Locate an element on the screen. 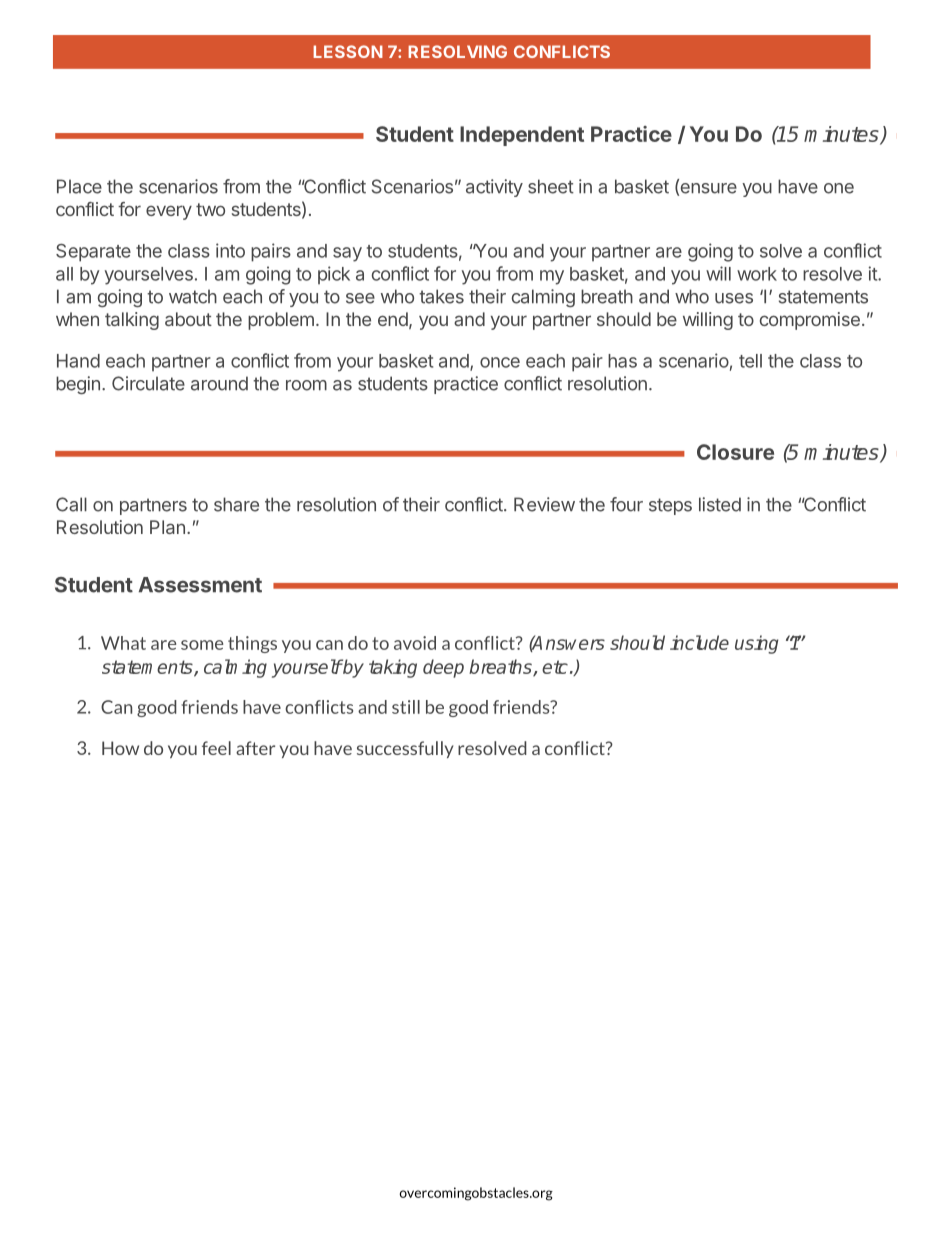  avoid is located at coordinates (415, 643).
